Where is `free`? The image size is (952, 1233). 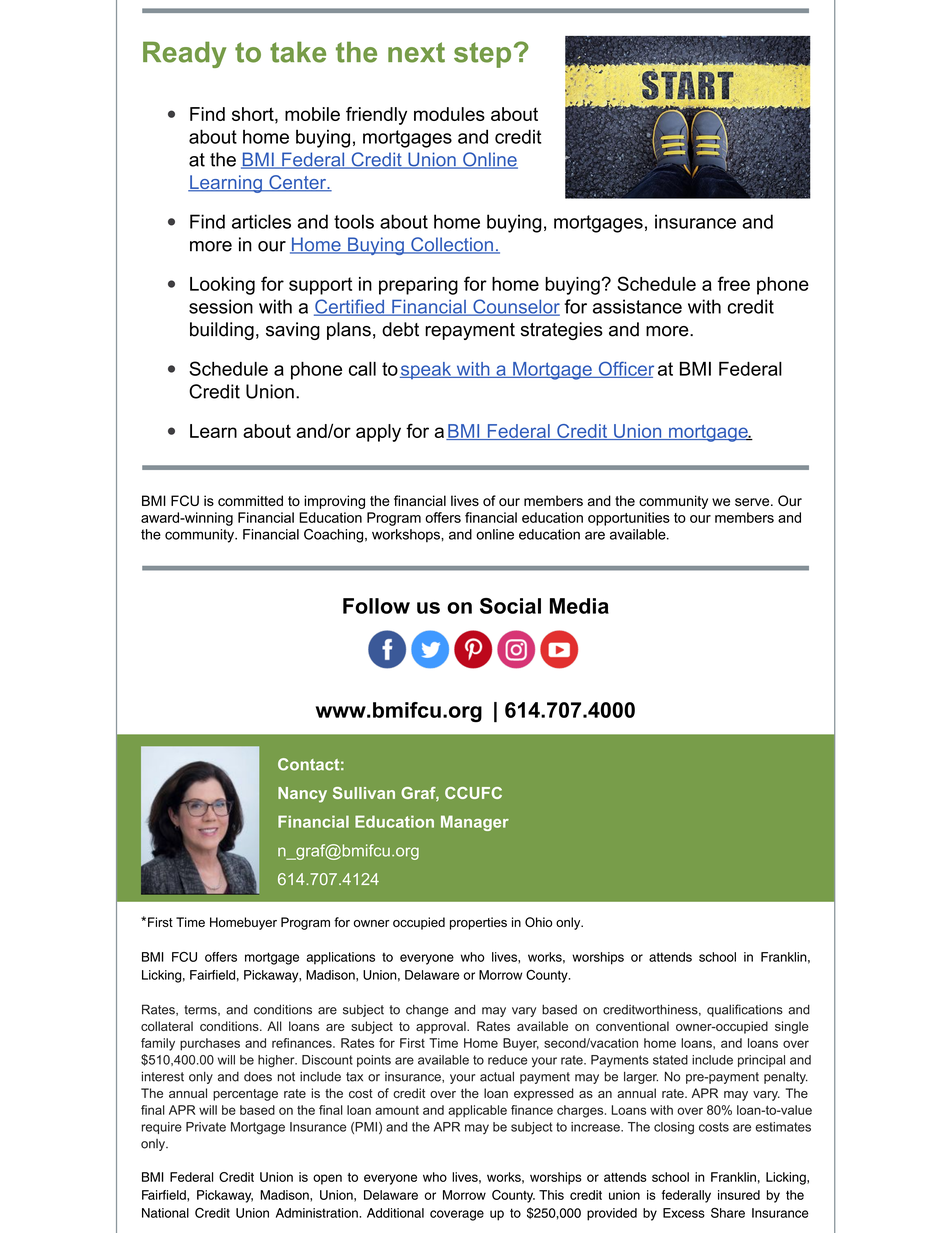
free is located at coordinates (734, 283).
